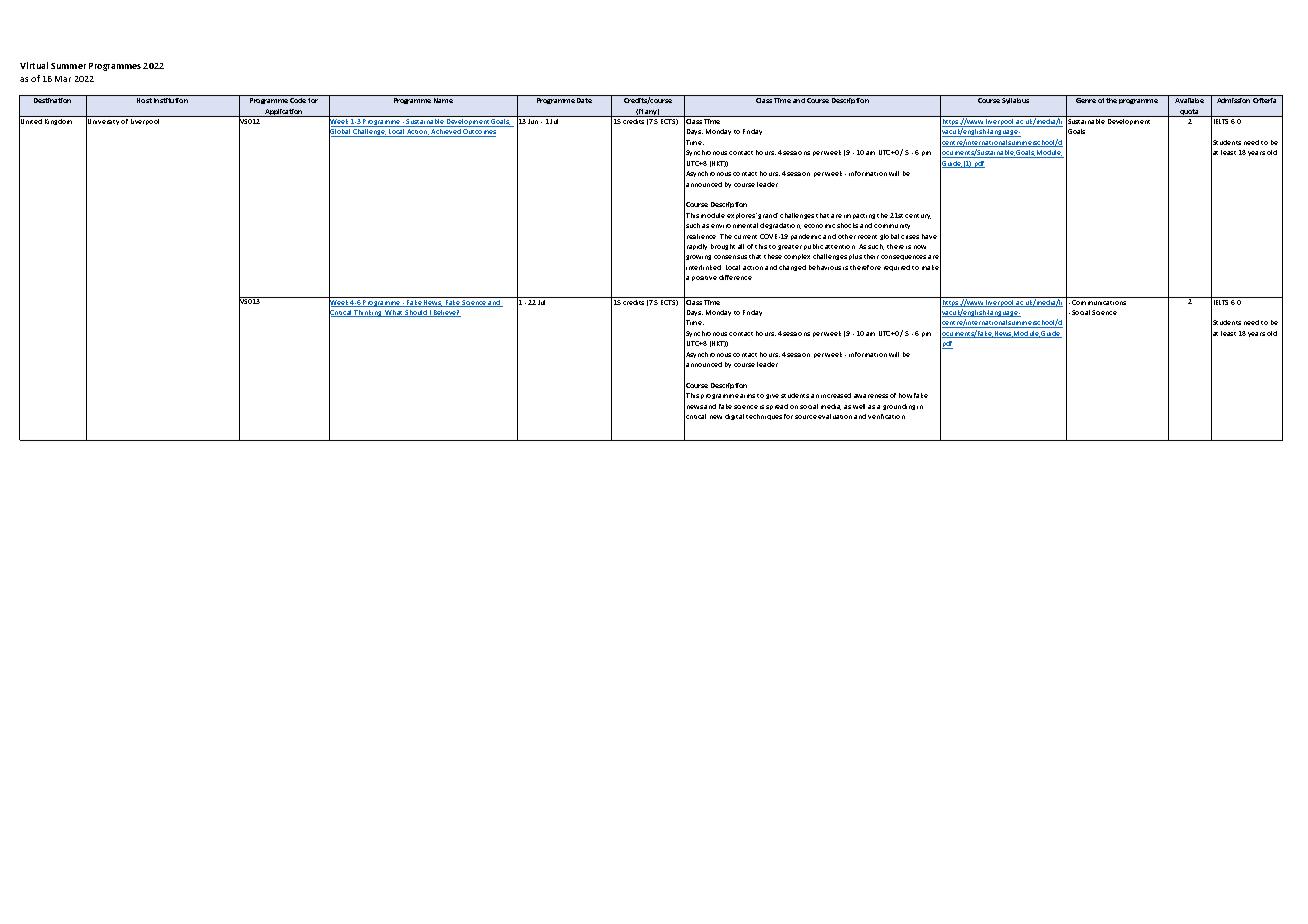  What do you see at coordinates (63, 79) in the image?
I see `Mar` at bounding box center [63, 79].
